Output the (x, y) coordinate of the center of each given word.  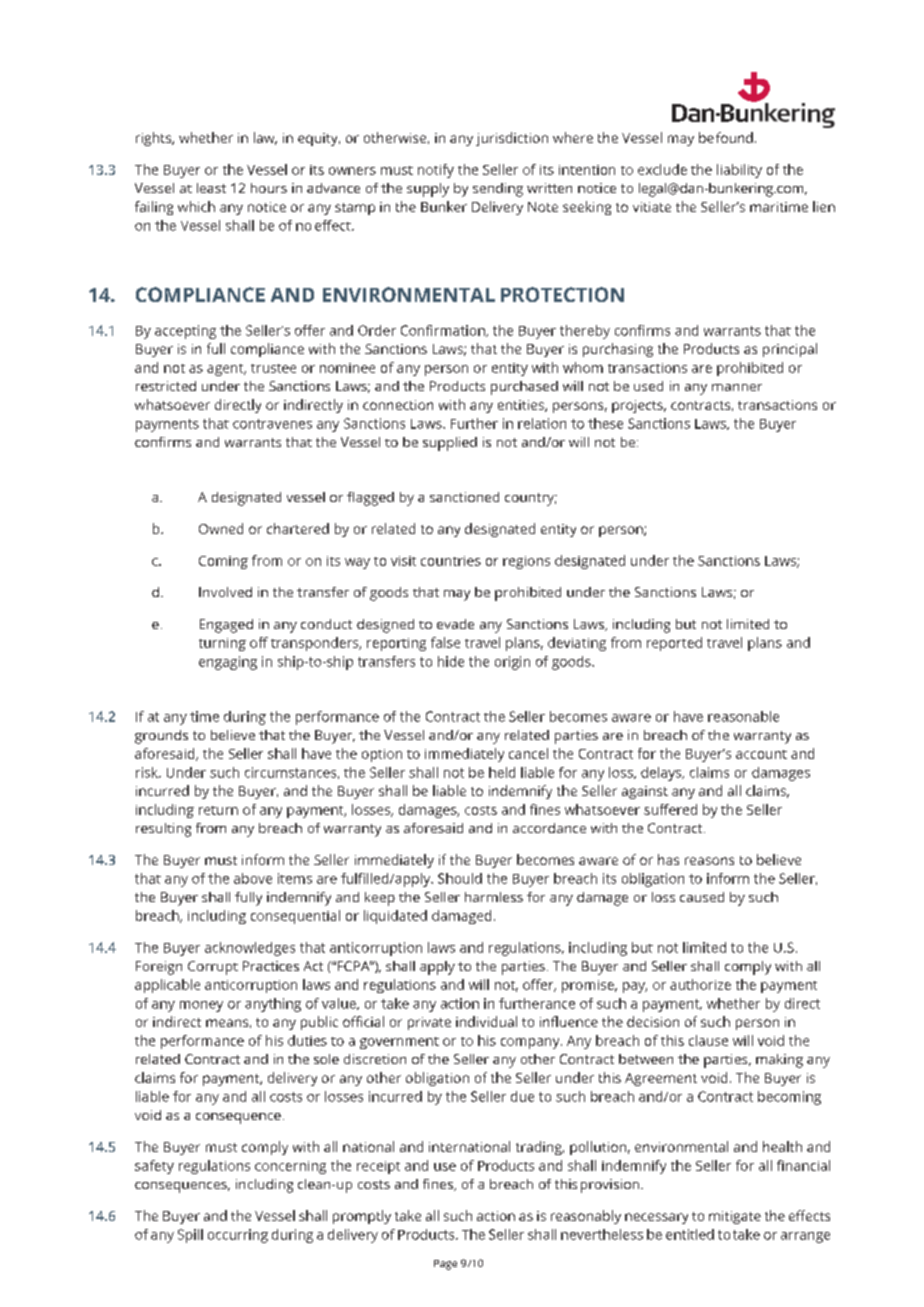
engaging (228, 663)
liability (739, 171)
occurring (238, 1236)
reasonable (743, 716)
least (211, 188)
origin (512, 663)
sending (498, 190)
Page (445, 1265)
